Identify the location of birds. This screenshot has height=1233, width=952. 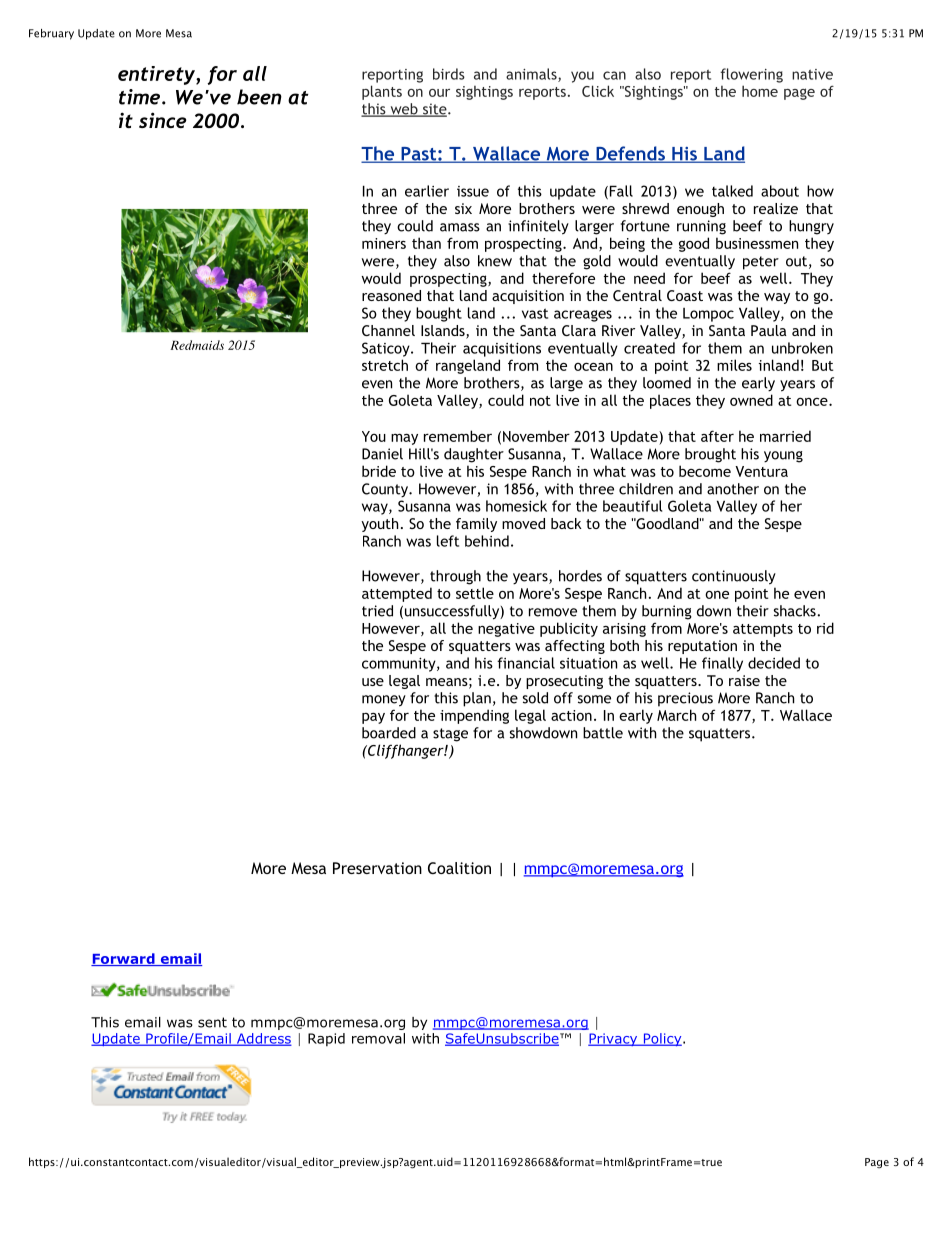
(449, 74).
